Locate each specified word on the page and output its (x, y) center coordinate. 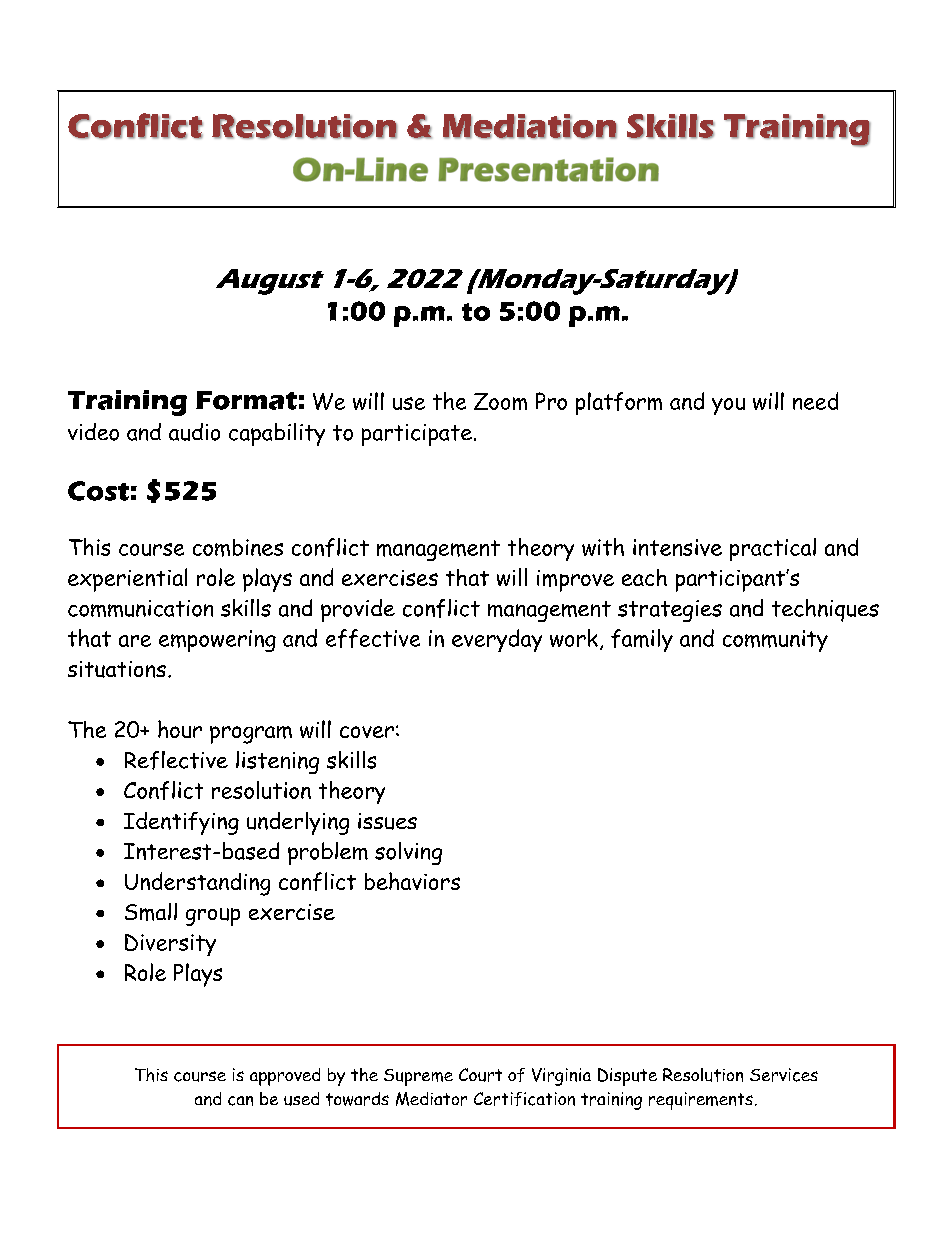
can (240, 1101)
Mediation (530, 126)
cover (367, 732)
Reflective (176, 760)
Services (784, 1075)
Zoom (500, 401)
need (815, 401)
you (728, 406)
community (775, 641)
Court (480, 1075)
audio (194, 432)
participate (417, 435)
